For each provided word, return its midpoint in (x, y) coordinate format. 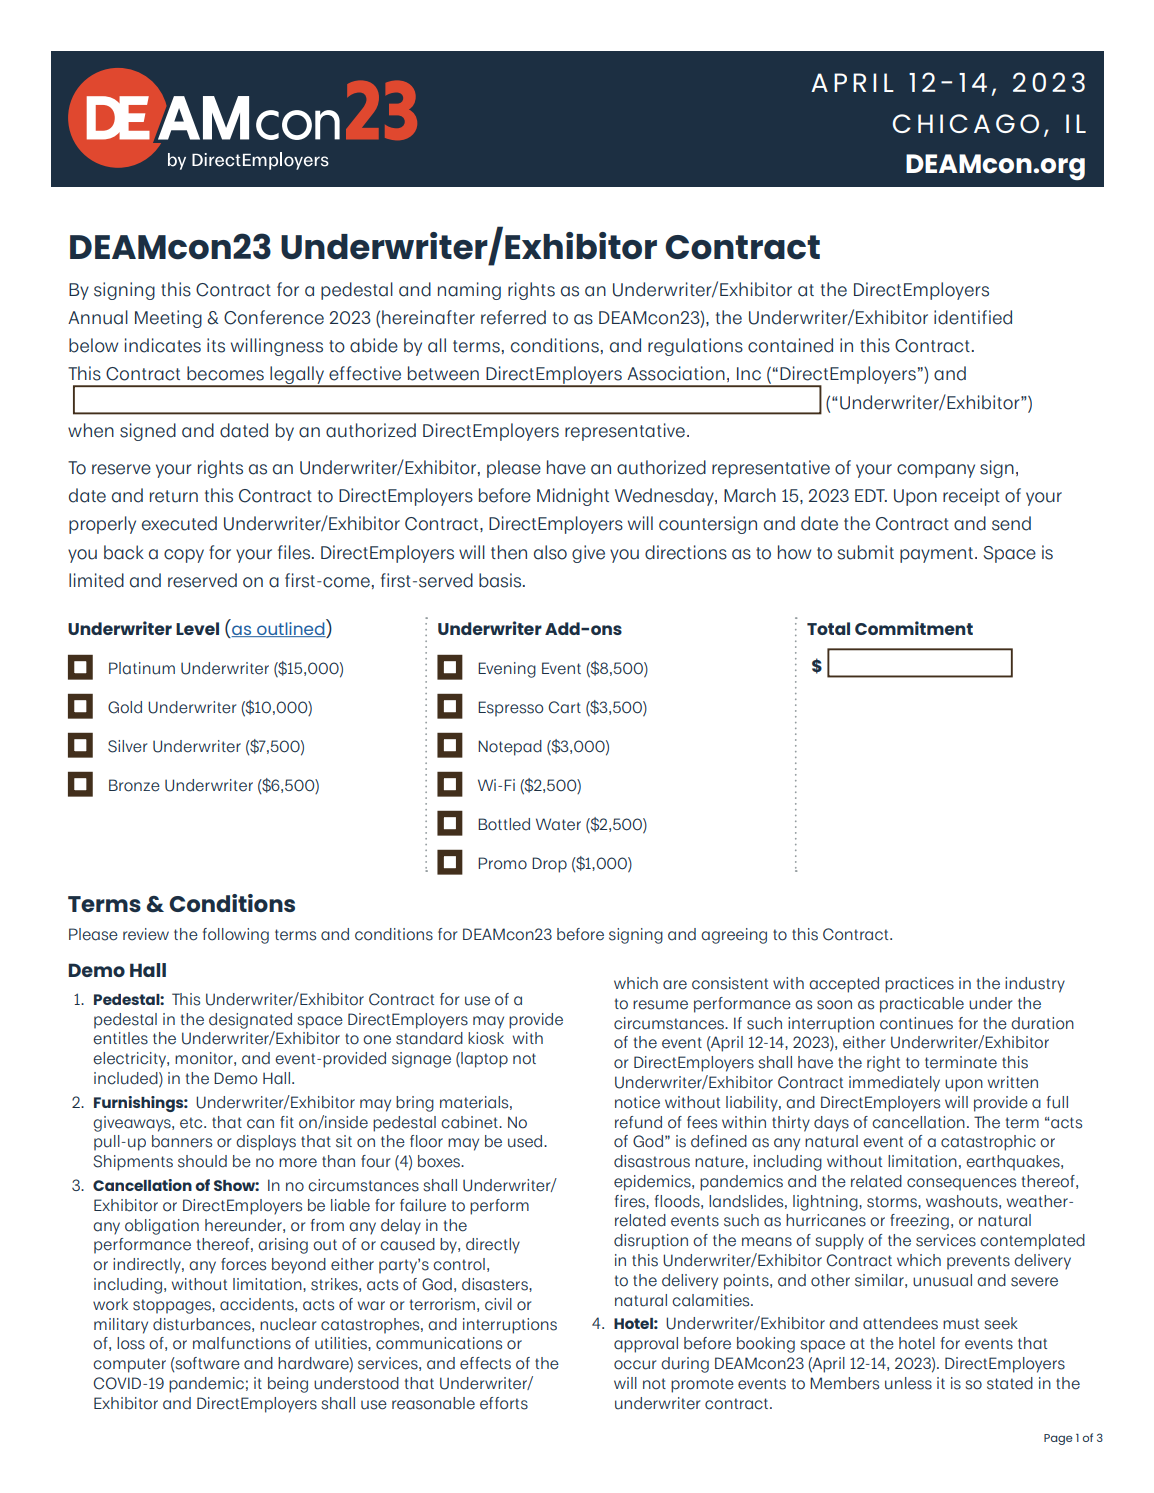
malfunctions (242, 1343)
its (216, 345)
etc (192, 1123)
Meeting (168, 319)
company (936, 471)
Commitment (914, 628)
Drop (549, 865)
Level (197, 628)
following (236, 936)
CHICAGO (965, 123)
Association (676, 373)
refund (638, 1122)
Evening (507, 670)
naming (469, 291)
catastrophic (988, 1143)
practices (919, 985)
